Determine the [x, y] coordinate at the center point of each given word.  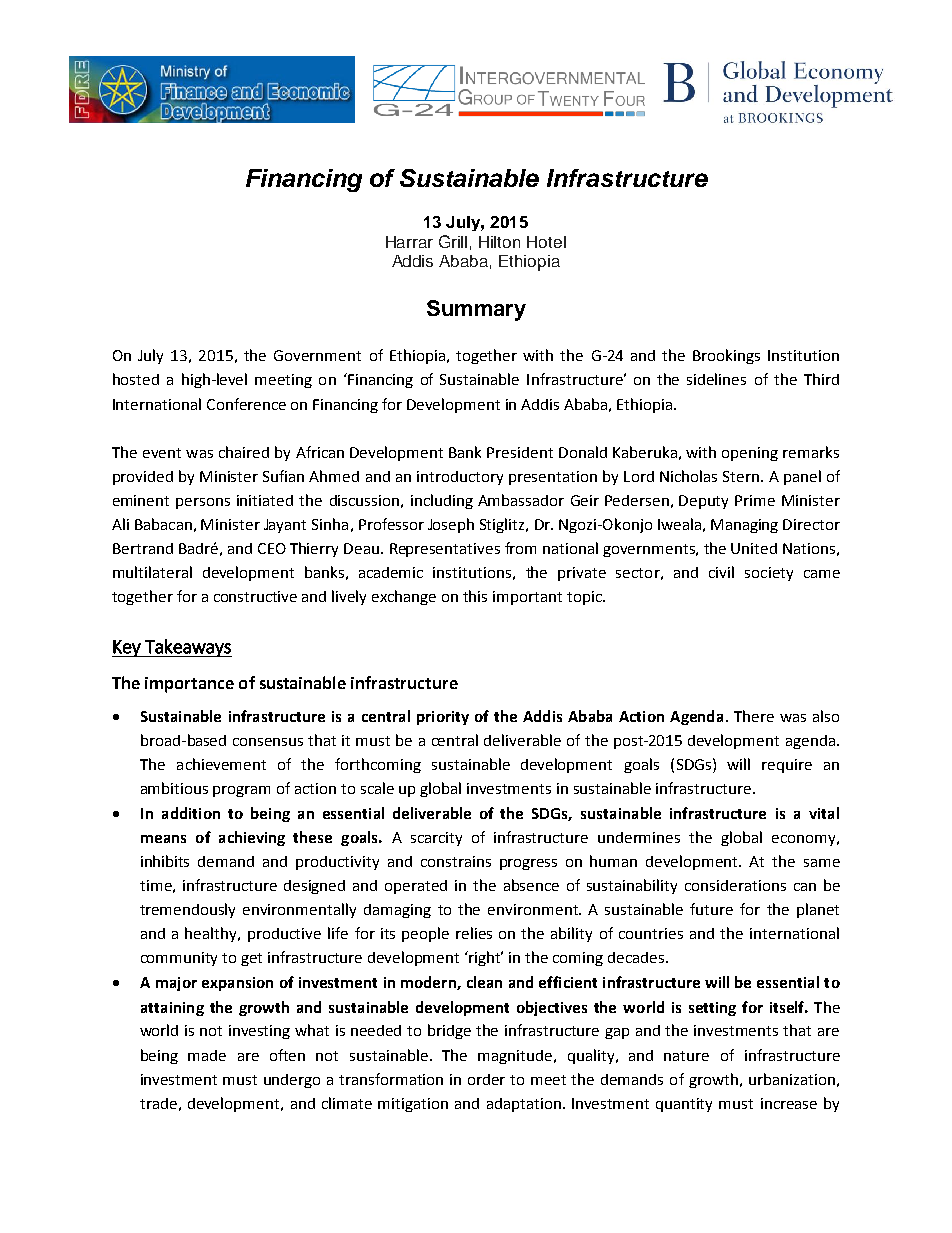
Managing [744, 526]
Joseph [451, 525]
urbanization [792, 1079]
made [207, 1055]
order [486, 1079]
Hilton [499, 242]
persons [203, 503]
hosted [136, 379]
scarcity [436, 839]
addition [191, 813]
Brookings [726, 356]
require [787, 766]
